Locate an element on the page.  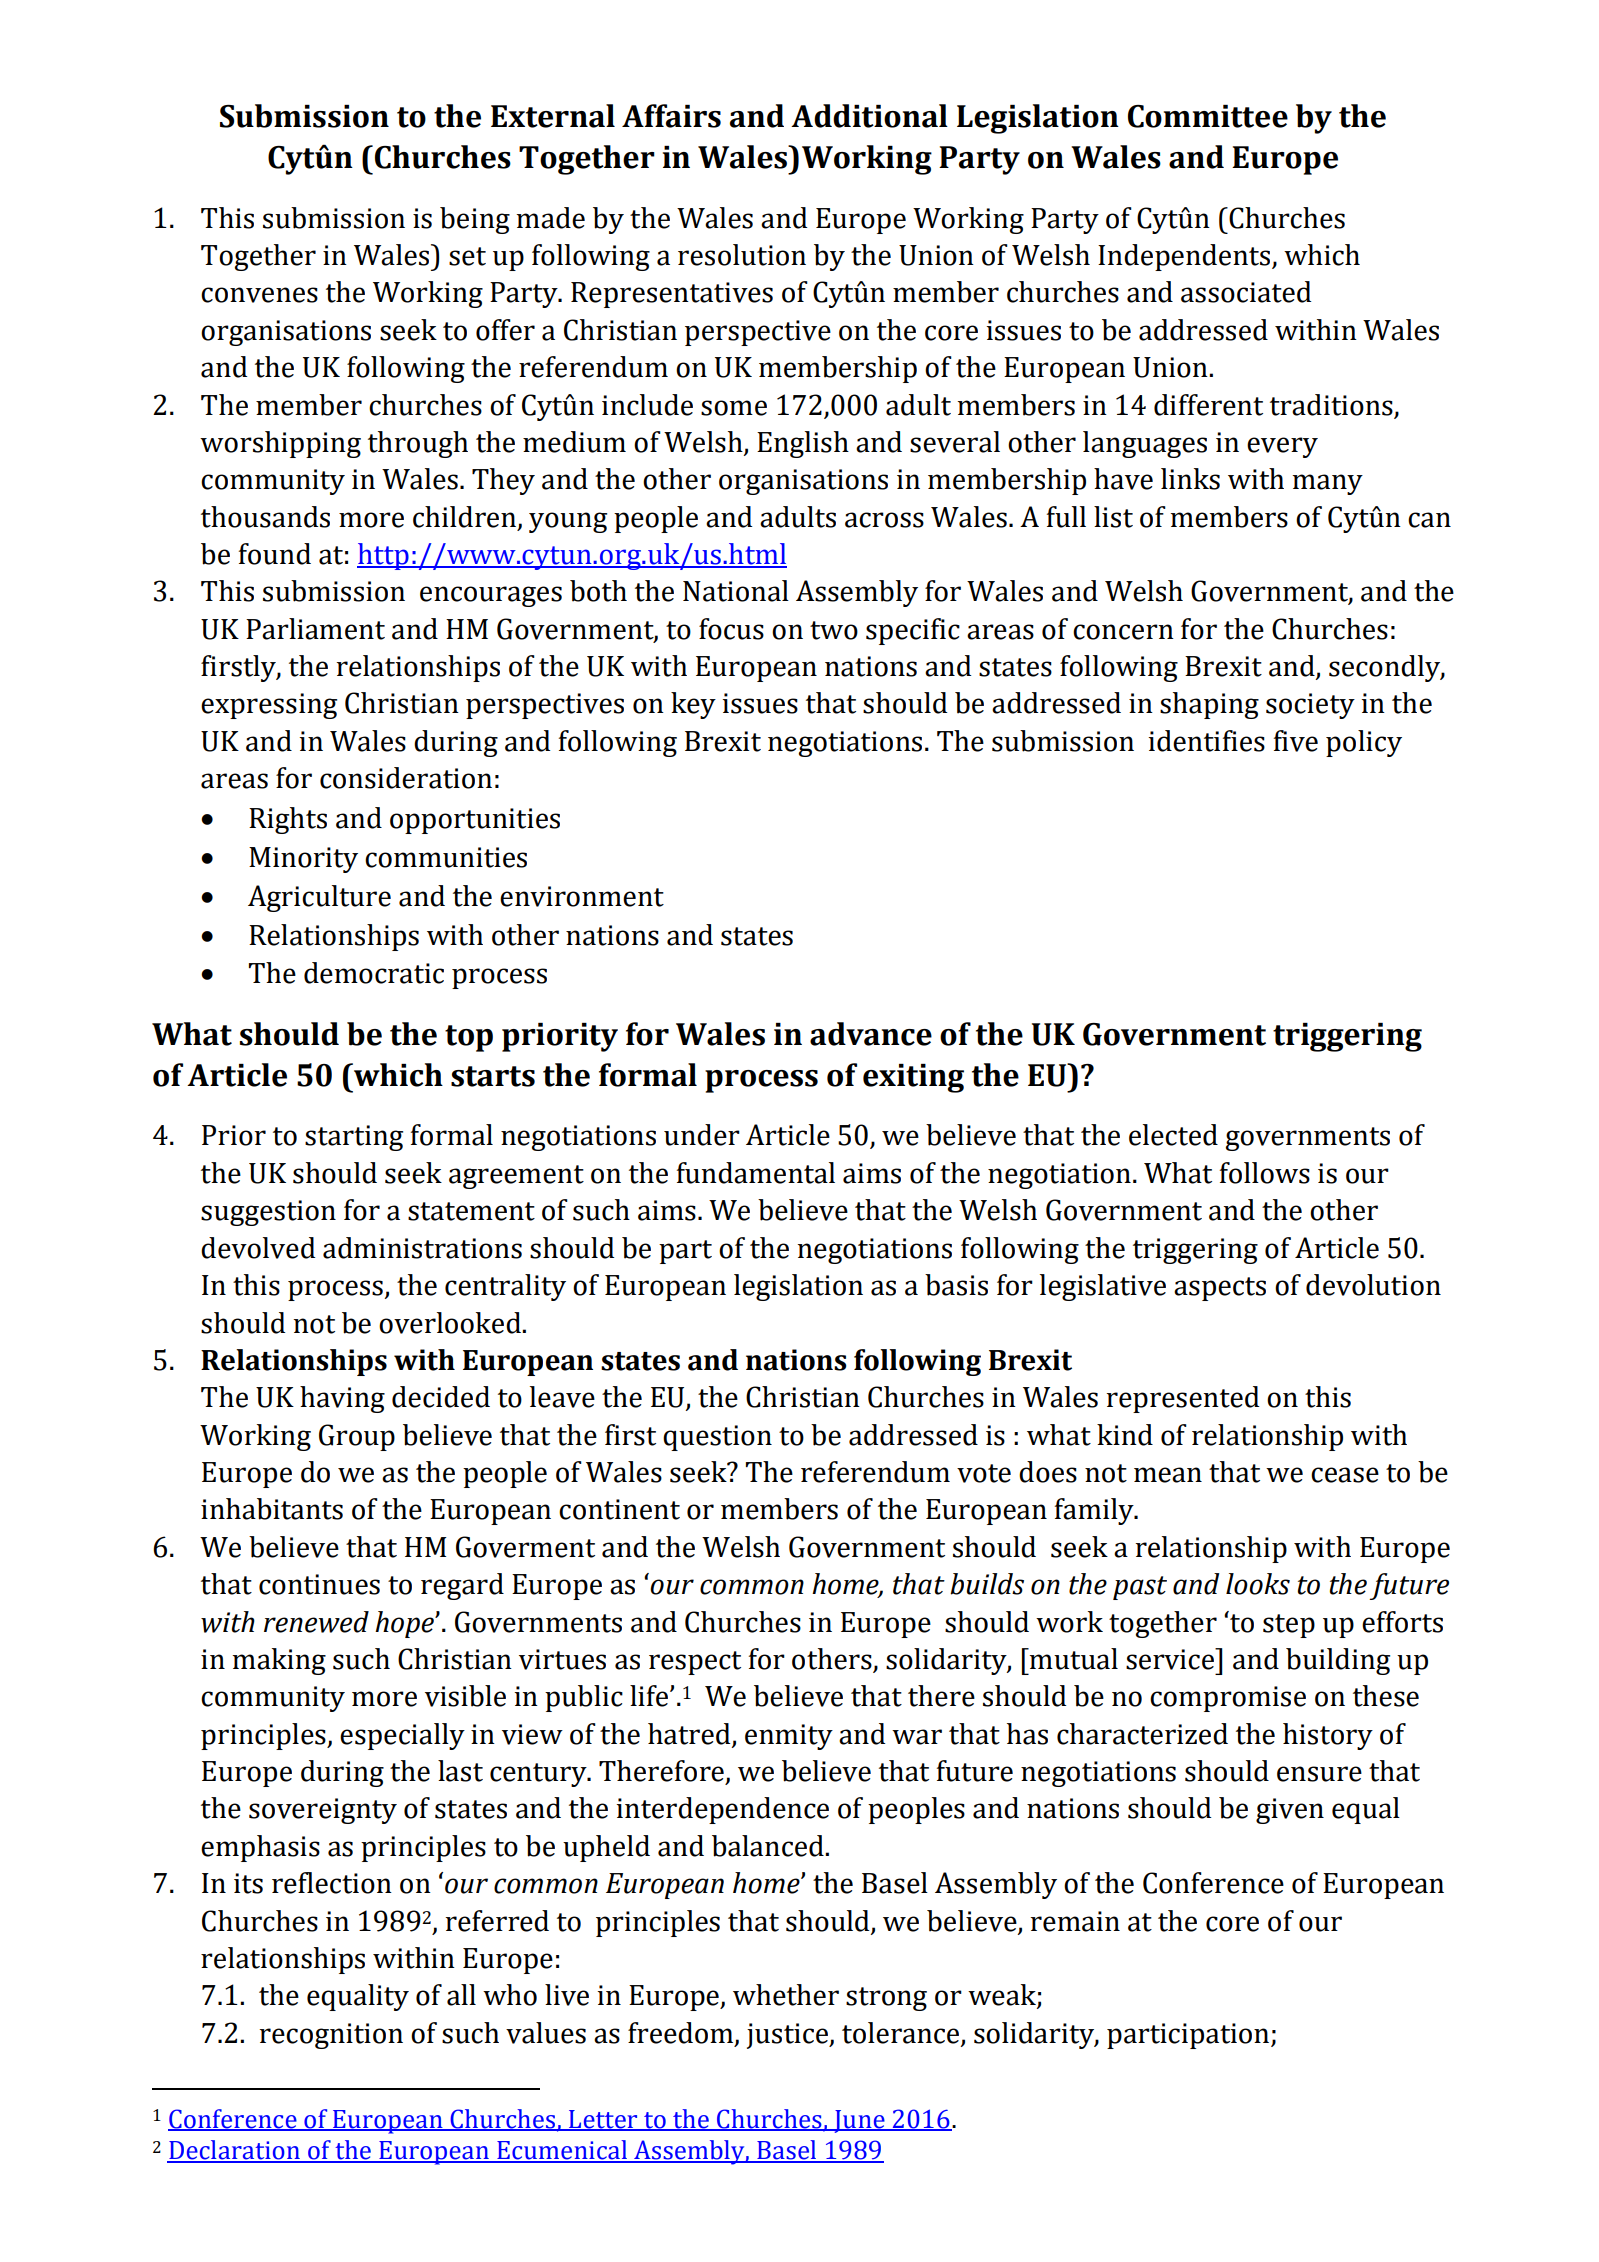
consideration is located at coordinates (406, 778).
